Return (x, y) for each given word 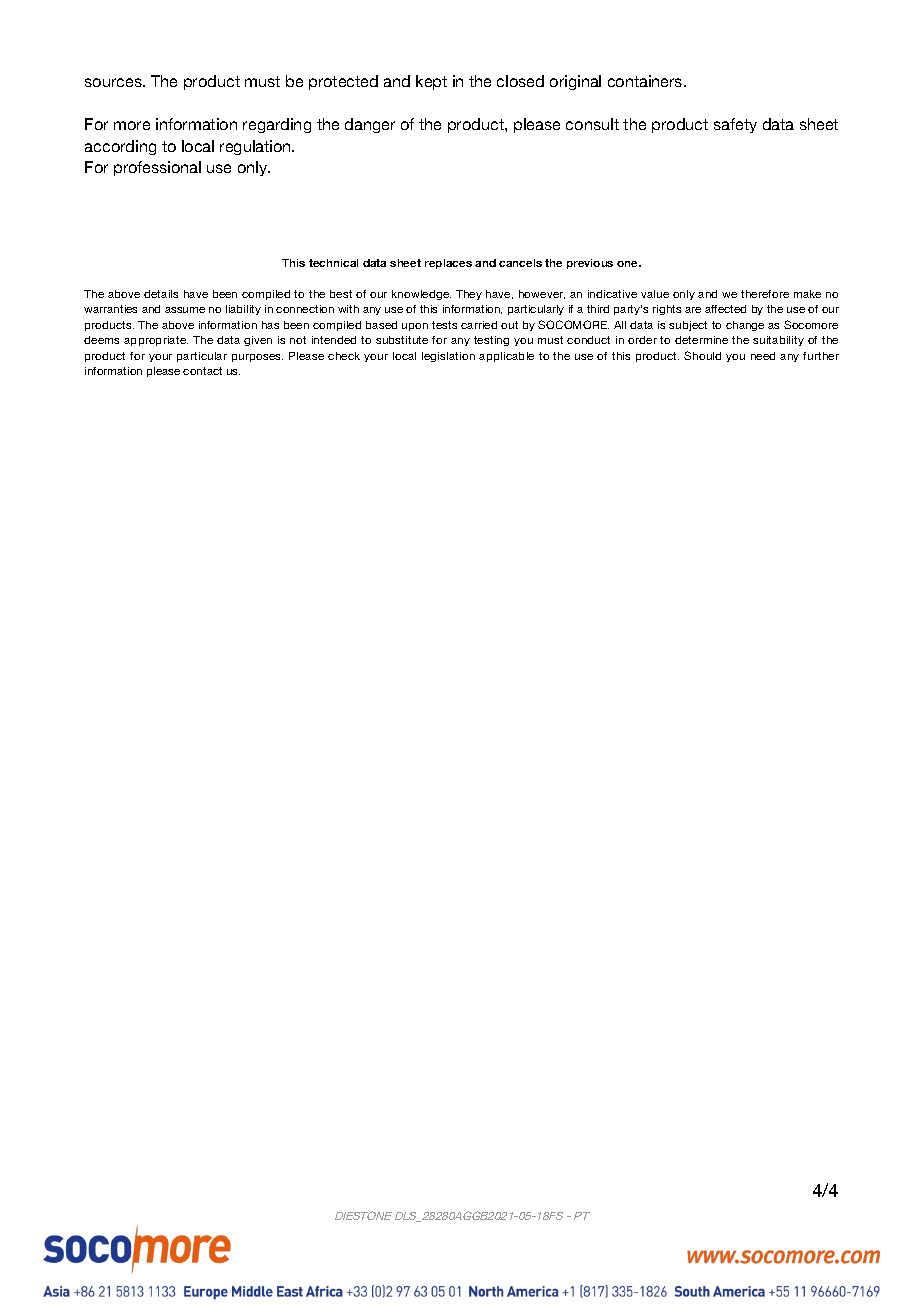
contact (202, 371)
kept (431, 82)
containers (646, 81)
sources (114, 82)
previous (590, 264)
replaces (448, 264)
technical (333, 263)
